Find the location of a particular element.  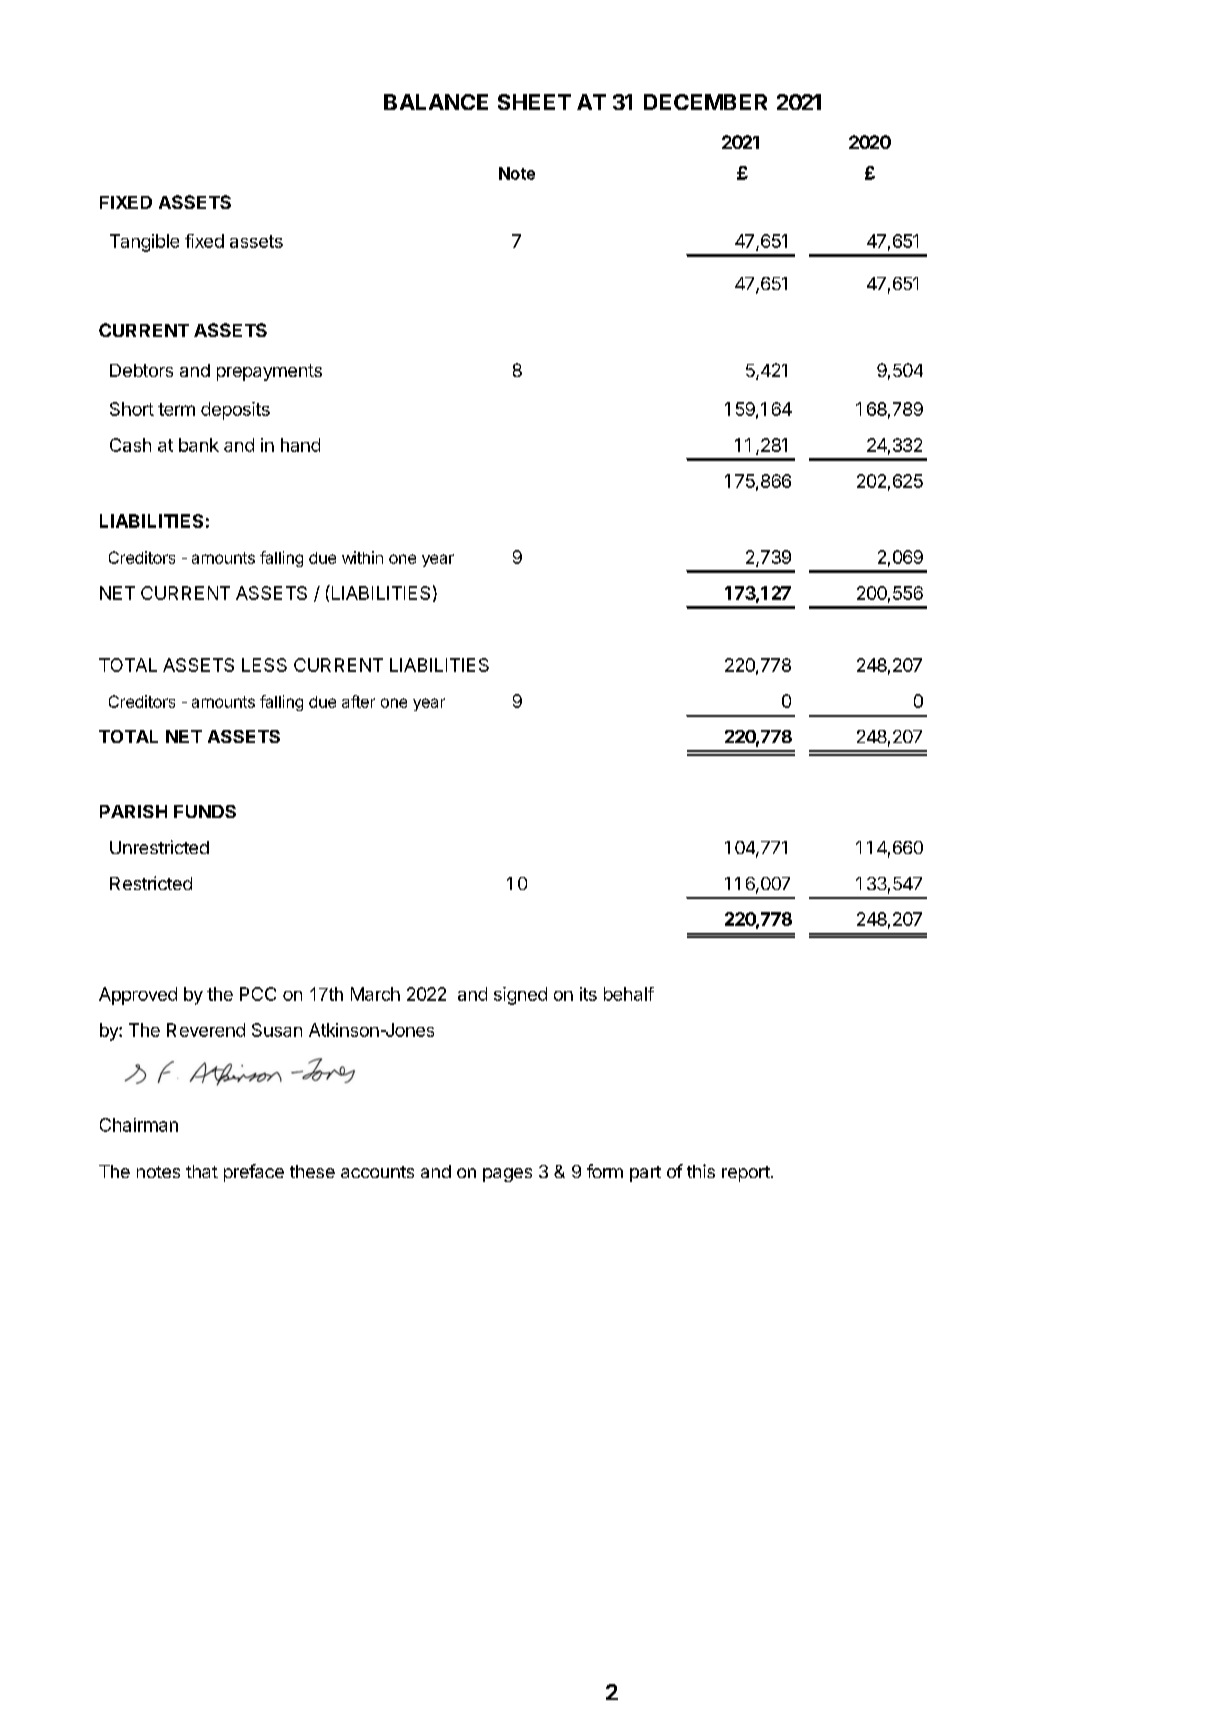

bank is located at coordinates (199, 445).
